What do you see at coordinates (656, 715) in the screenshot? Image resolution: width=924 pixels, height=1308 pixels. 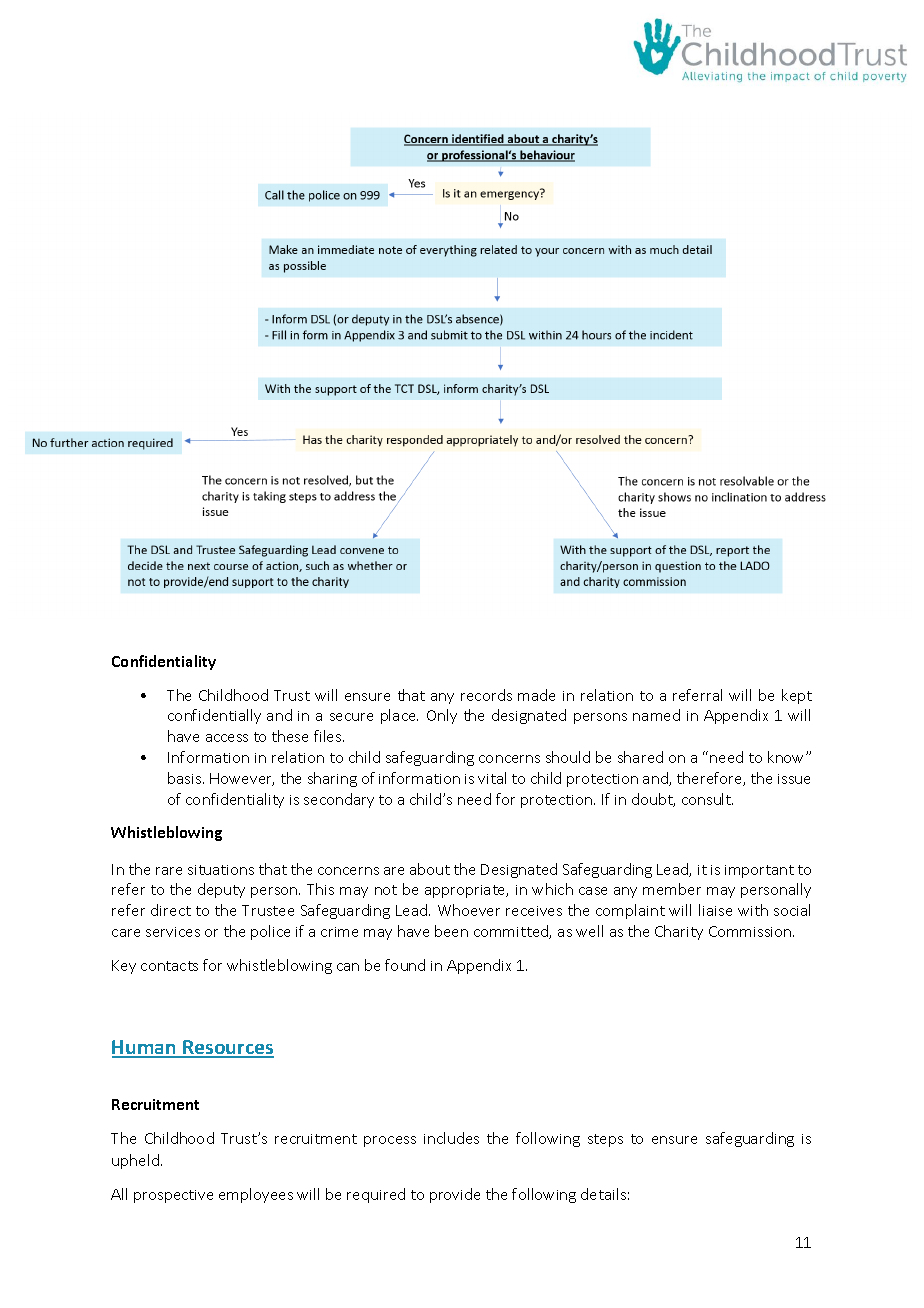 I see `named` at bounding box center [656, 715].
